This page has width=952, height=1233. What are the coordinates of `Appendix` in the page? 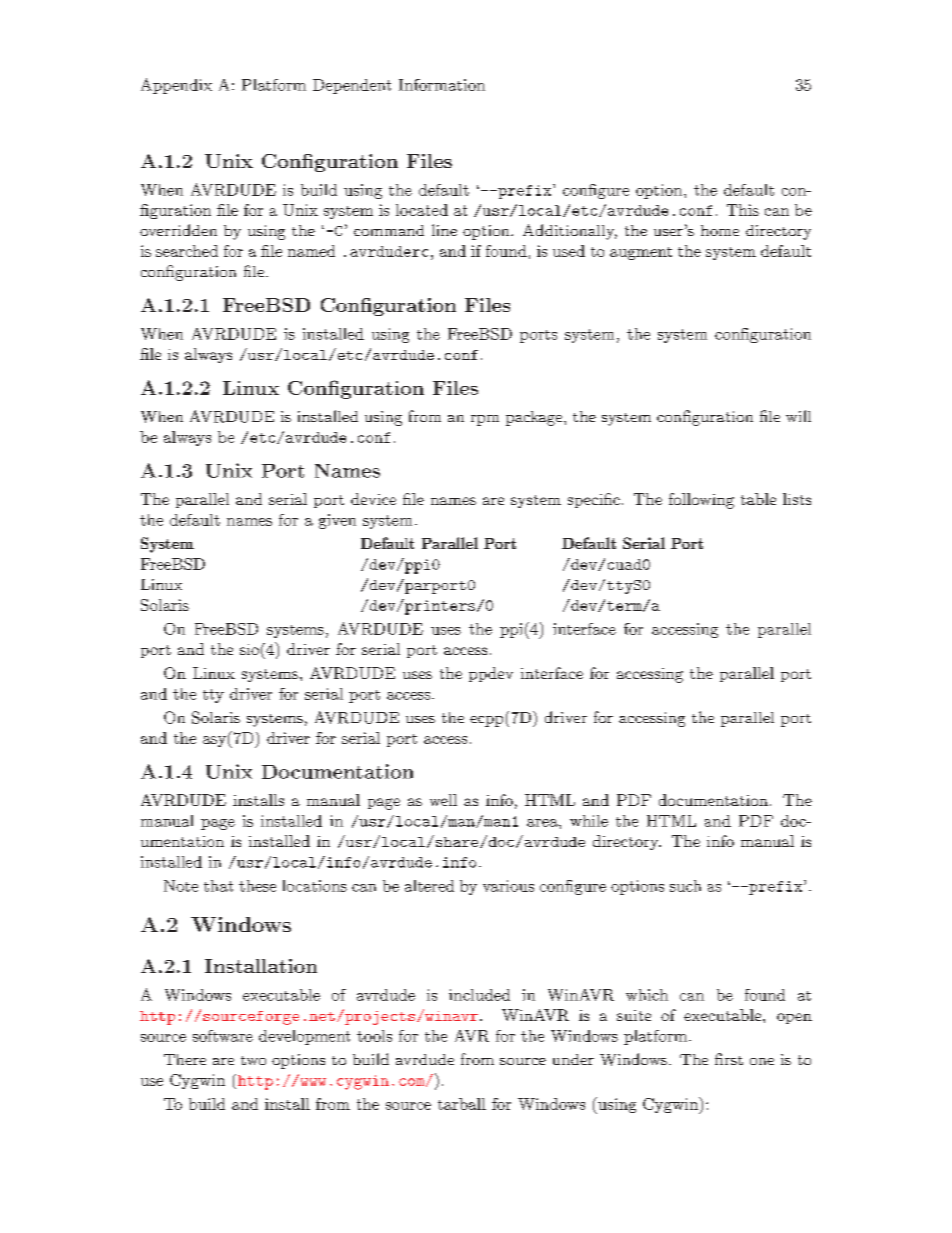 It's located at (176, 86).
